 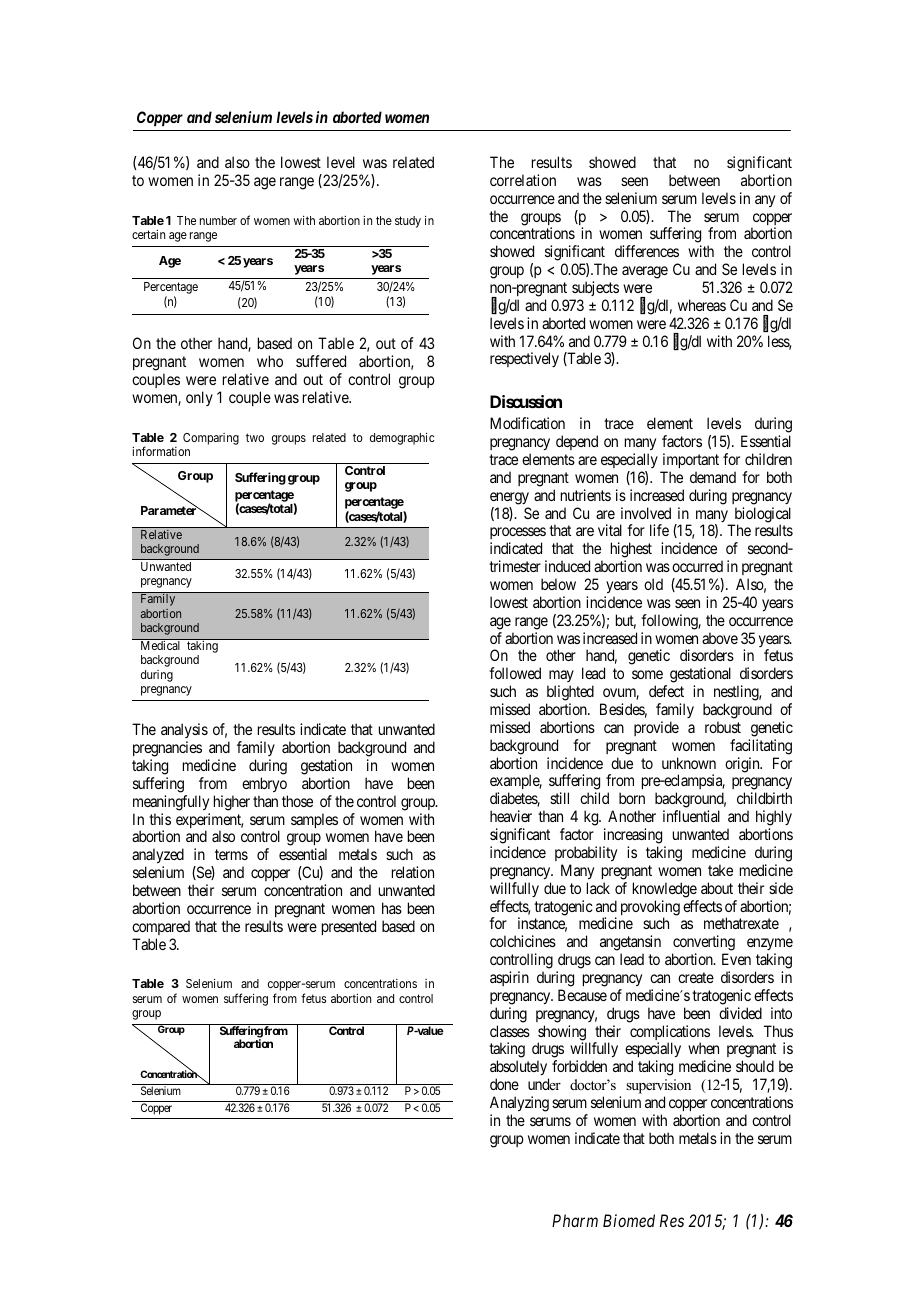 I want to click on converting, so click(x=703, y=944).
